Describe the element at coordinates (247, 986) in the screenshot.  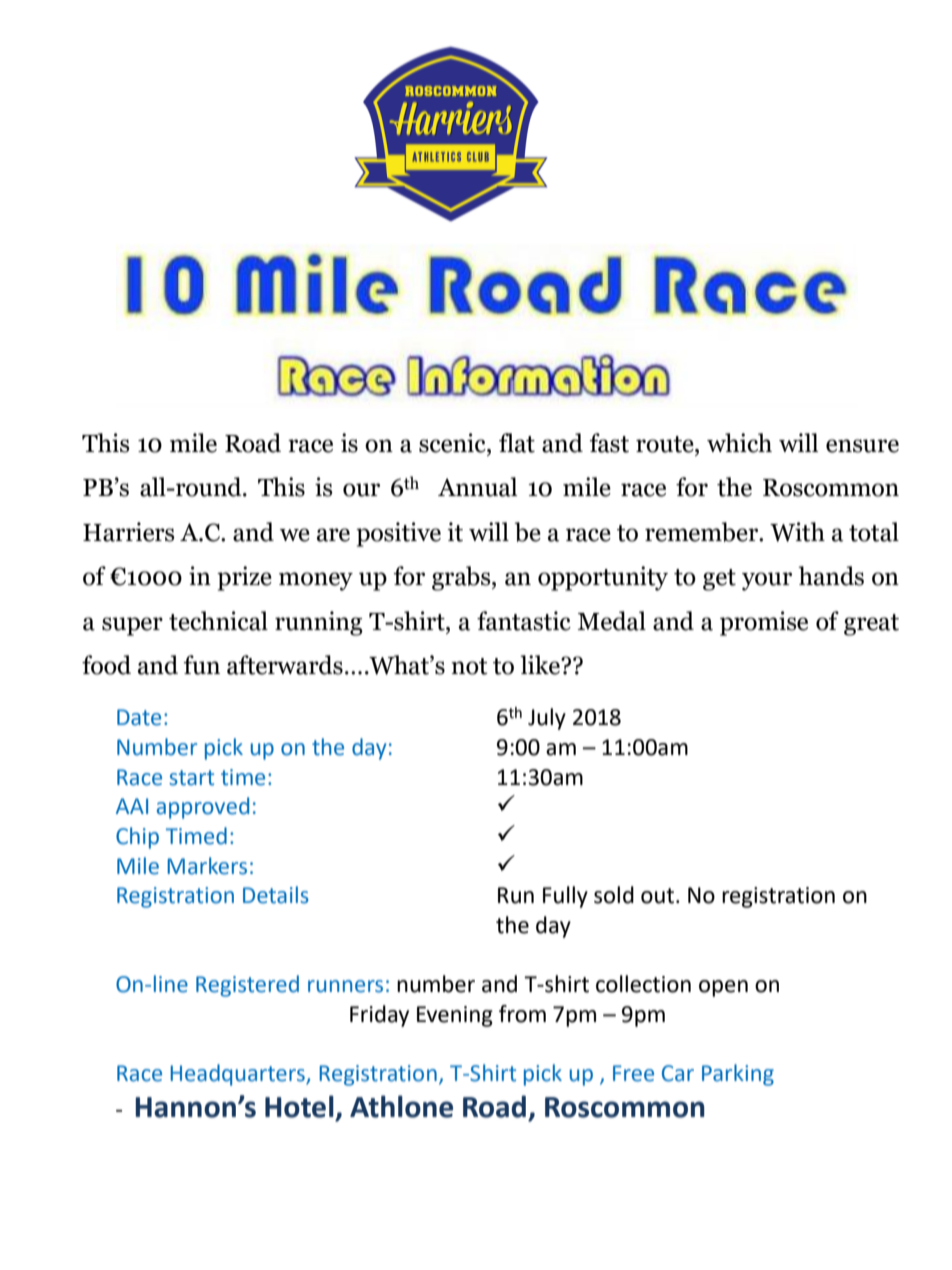
I see `Registered` at that location.
